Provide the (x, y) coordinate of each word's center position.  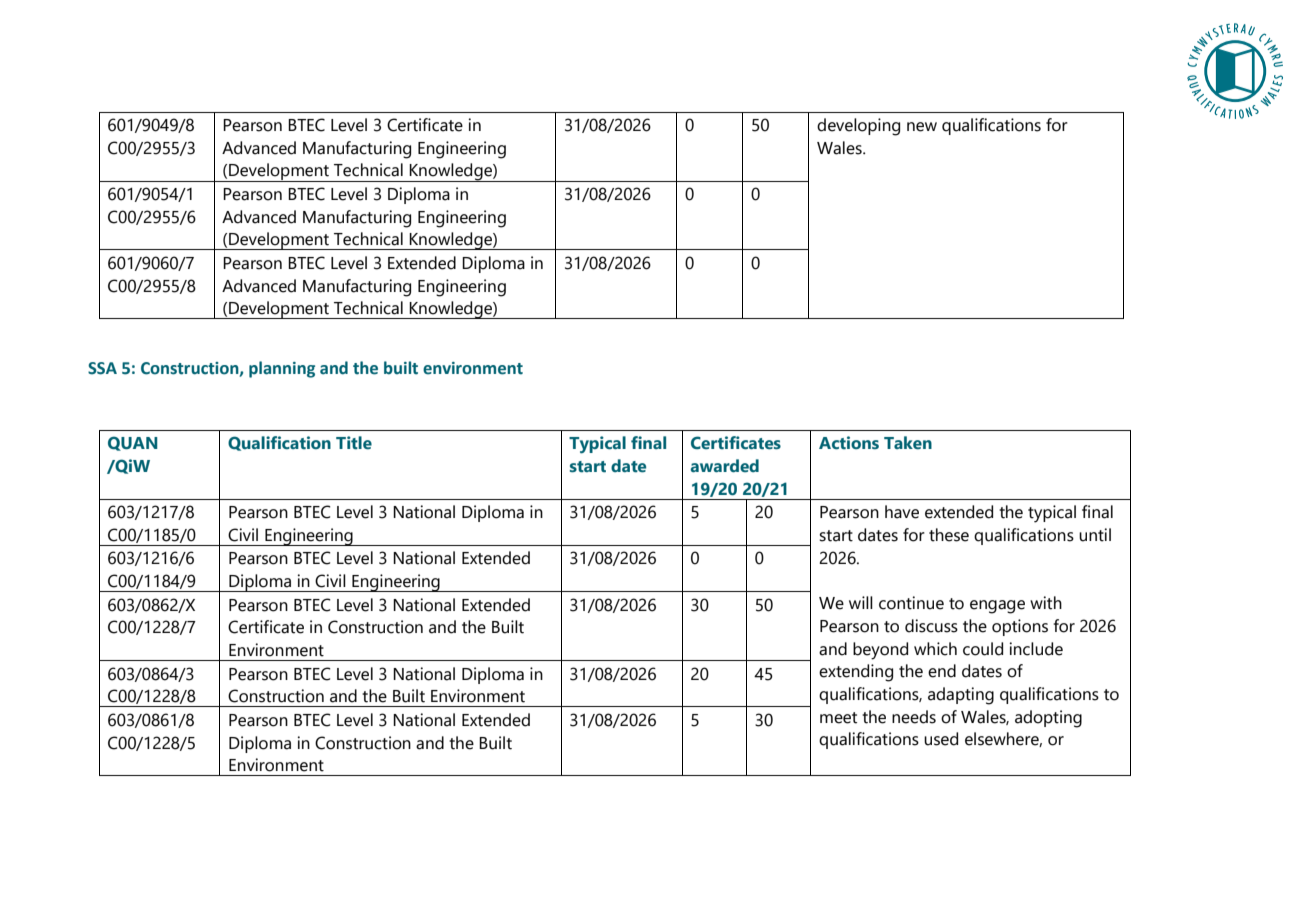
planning (282, 369)
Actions (849, 443)
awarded (725, 466)
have (902, 512)
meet (838, 718)
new (922, 127)
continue (911, 603)
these (949, 535)
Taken (908, 443)
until (1095, 535)
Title (354, 443)
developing (858, 127)
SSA (102, 368)
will (861, 602)
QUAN (133, 443)
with (1046, 603)
